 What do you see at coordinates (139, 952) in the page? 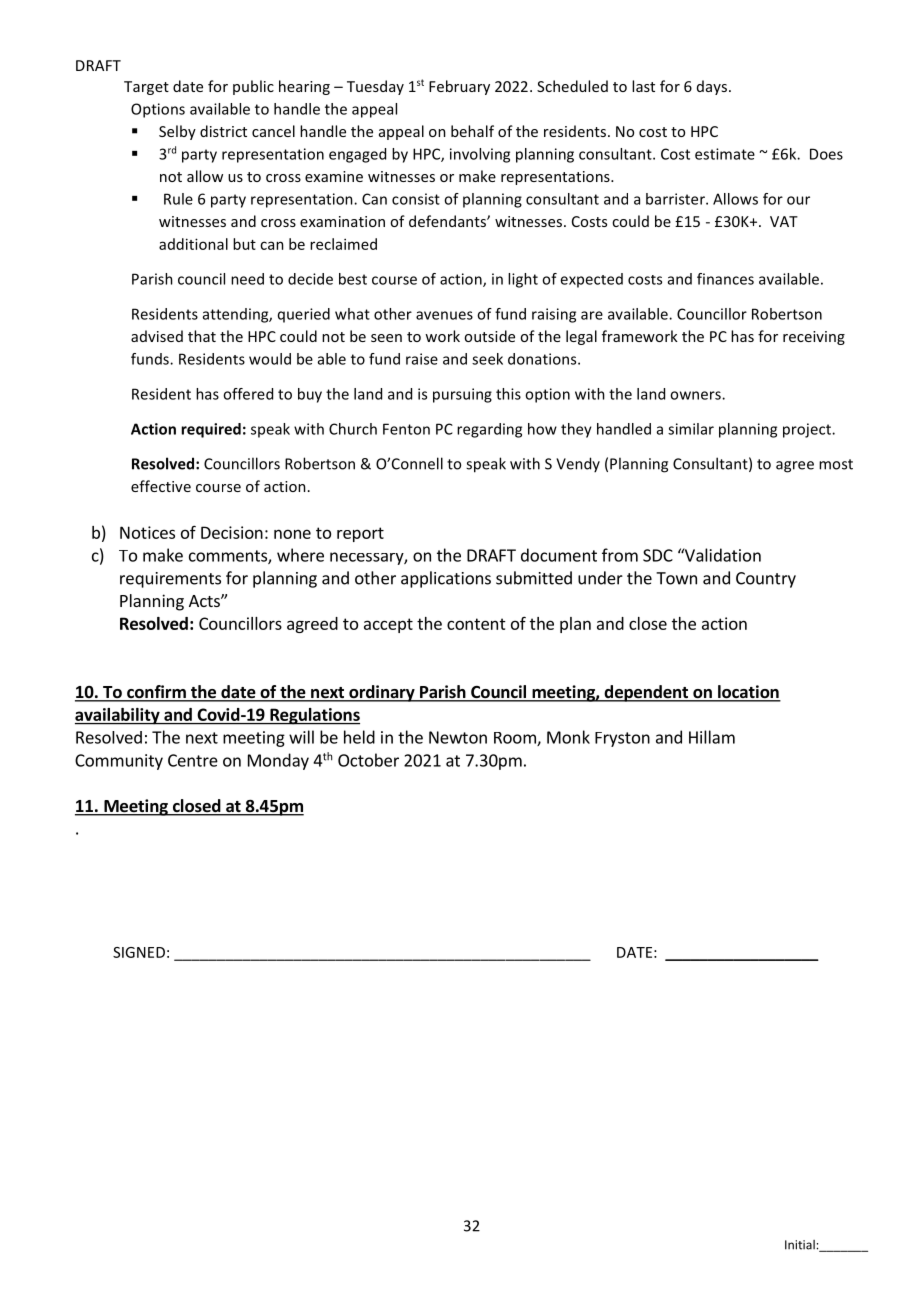
I see `SIGNED` at bounding box center [139, 952].
